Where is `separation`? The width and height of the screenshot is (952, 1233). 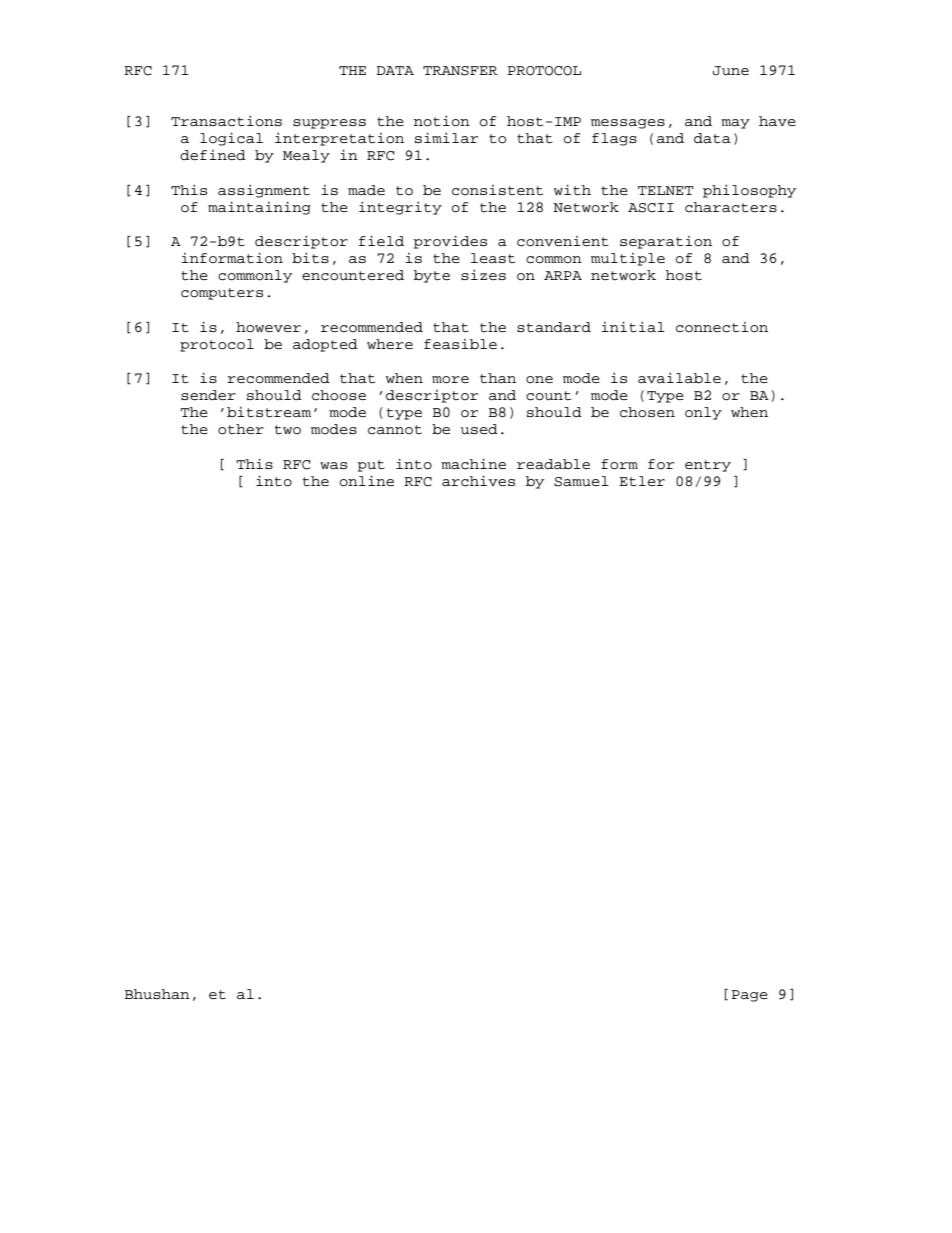
separation is located at coordinates (666, 242).
